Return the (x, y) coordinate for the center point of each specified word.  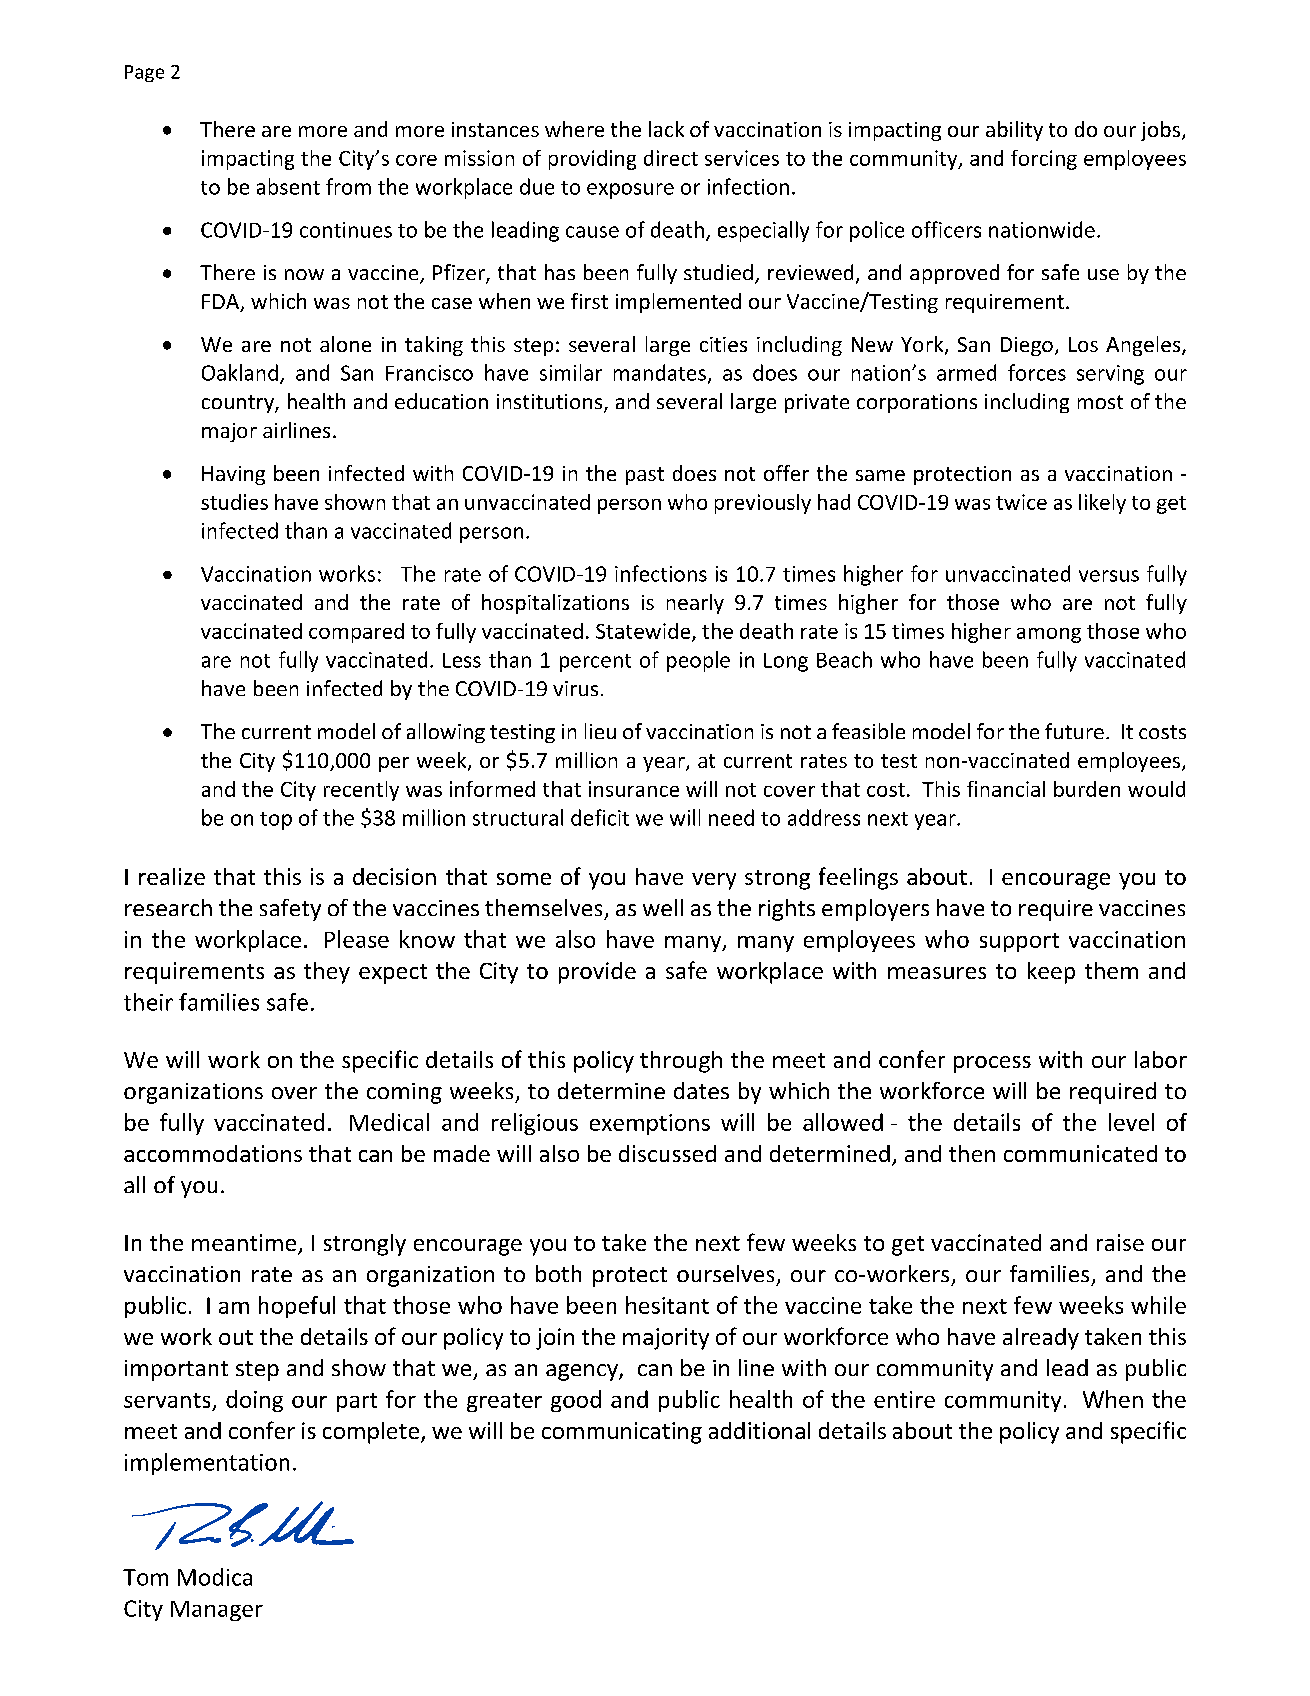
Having (233, 475)
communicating (622, 1433)
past (645, 476)
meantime (245, 1244)
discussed (667, 1153)
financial (1006, 789)
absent (288, 186)
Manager (217, 1611)
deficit (600, 817)
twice (1021, 502)
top (276, 821)
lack (666, 129)
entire (904, 1399)
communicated (1080, 1153)
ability (1014, 131)
